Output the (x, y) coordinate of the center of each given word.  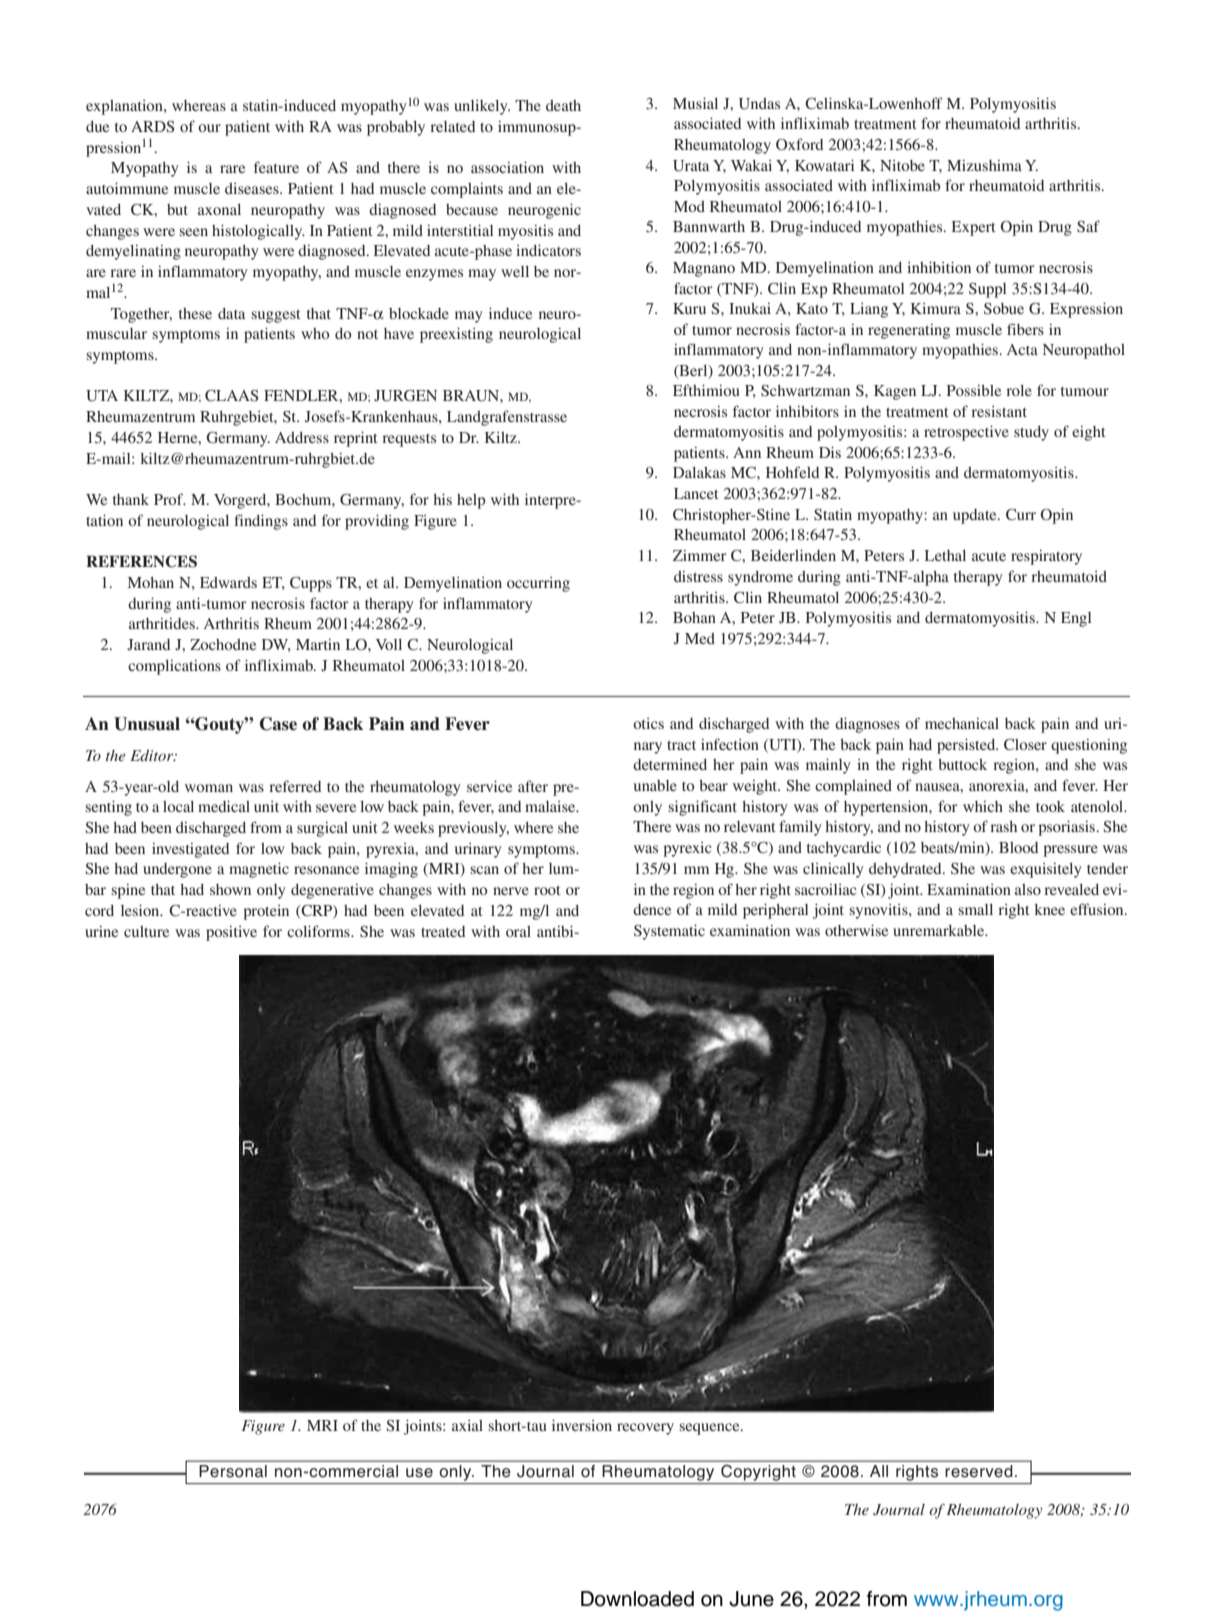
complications (174, 667)
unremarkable (940, 930)
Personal (233, 1471)
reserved (979, 1471)
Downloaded (637, 1599)
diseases (253, 188)
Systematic (669, 932)
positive (231, 933)
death (563, 105)
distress (698, 576)
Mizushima (984, 165)
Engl (1076, 619)
